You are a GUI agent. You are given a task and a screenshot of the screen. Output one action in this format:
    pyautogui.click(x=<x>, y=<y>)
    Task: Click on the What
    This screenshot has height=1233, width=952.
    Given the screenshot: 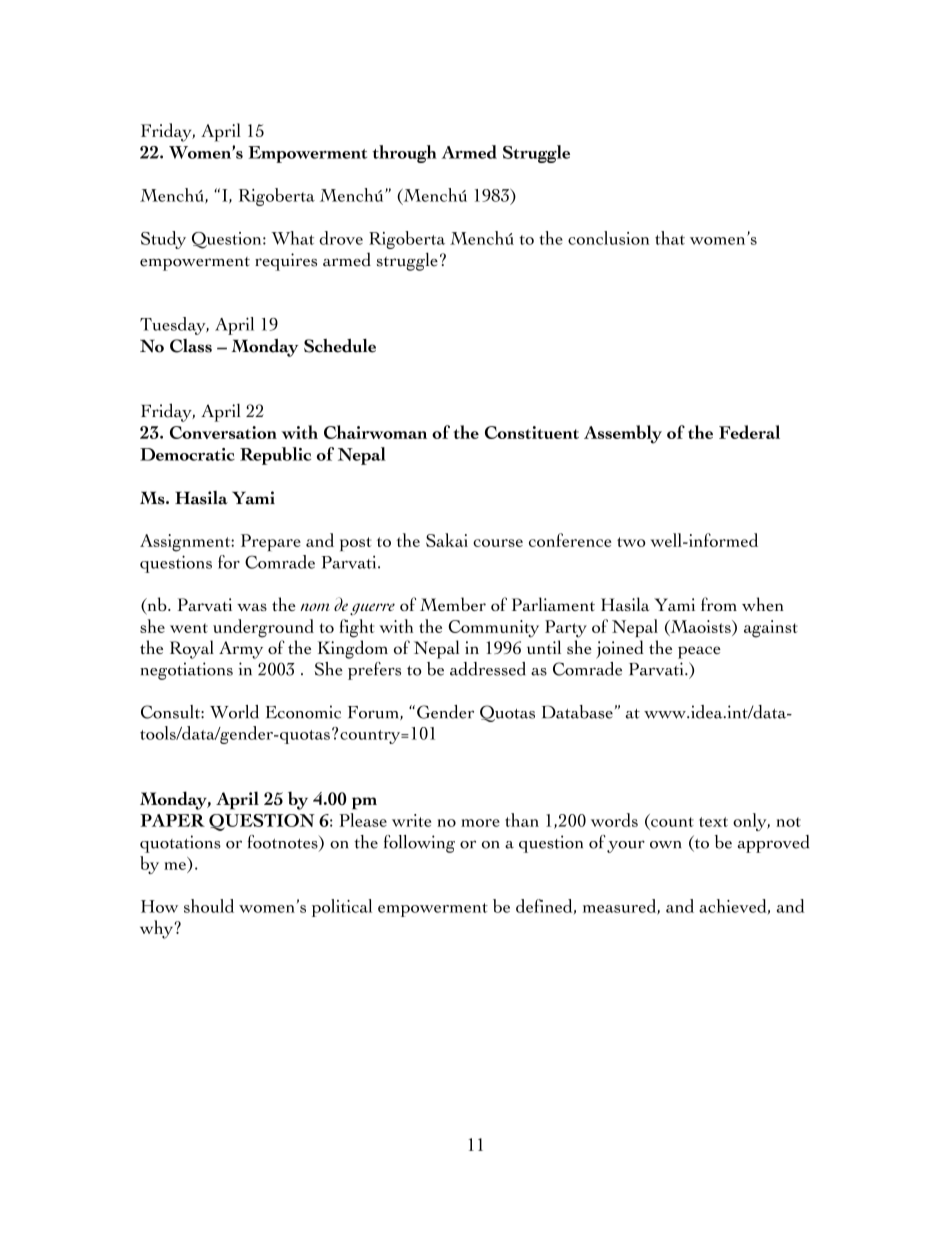 What is the action you would take?
    pyautogui.click(x=292, y=238)
